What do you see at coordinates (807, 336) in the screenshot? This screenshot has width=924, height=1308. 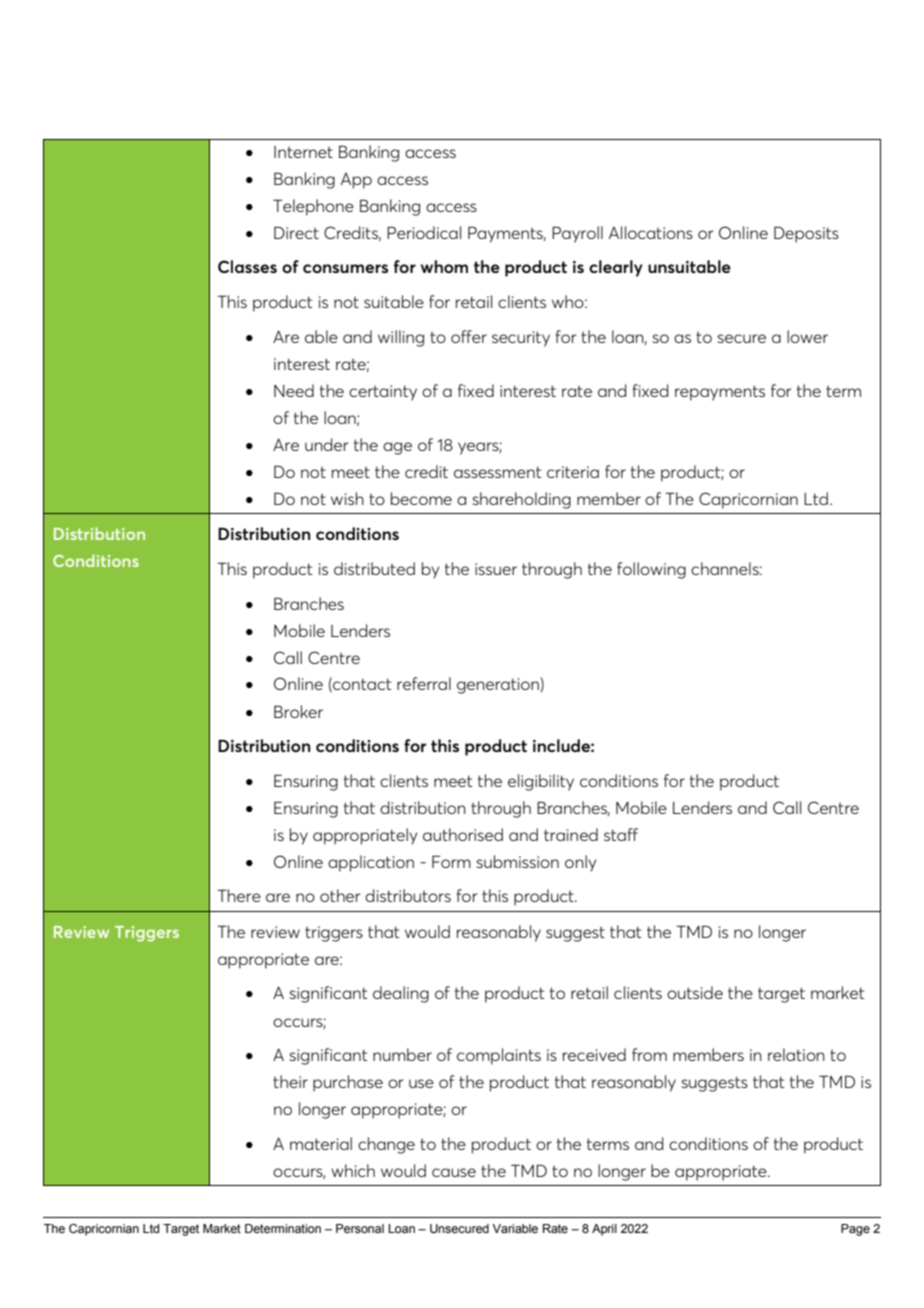 I see `lower` at bounding box center [807, 336].
